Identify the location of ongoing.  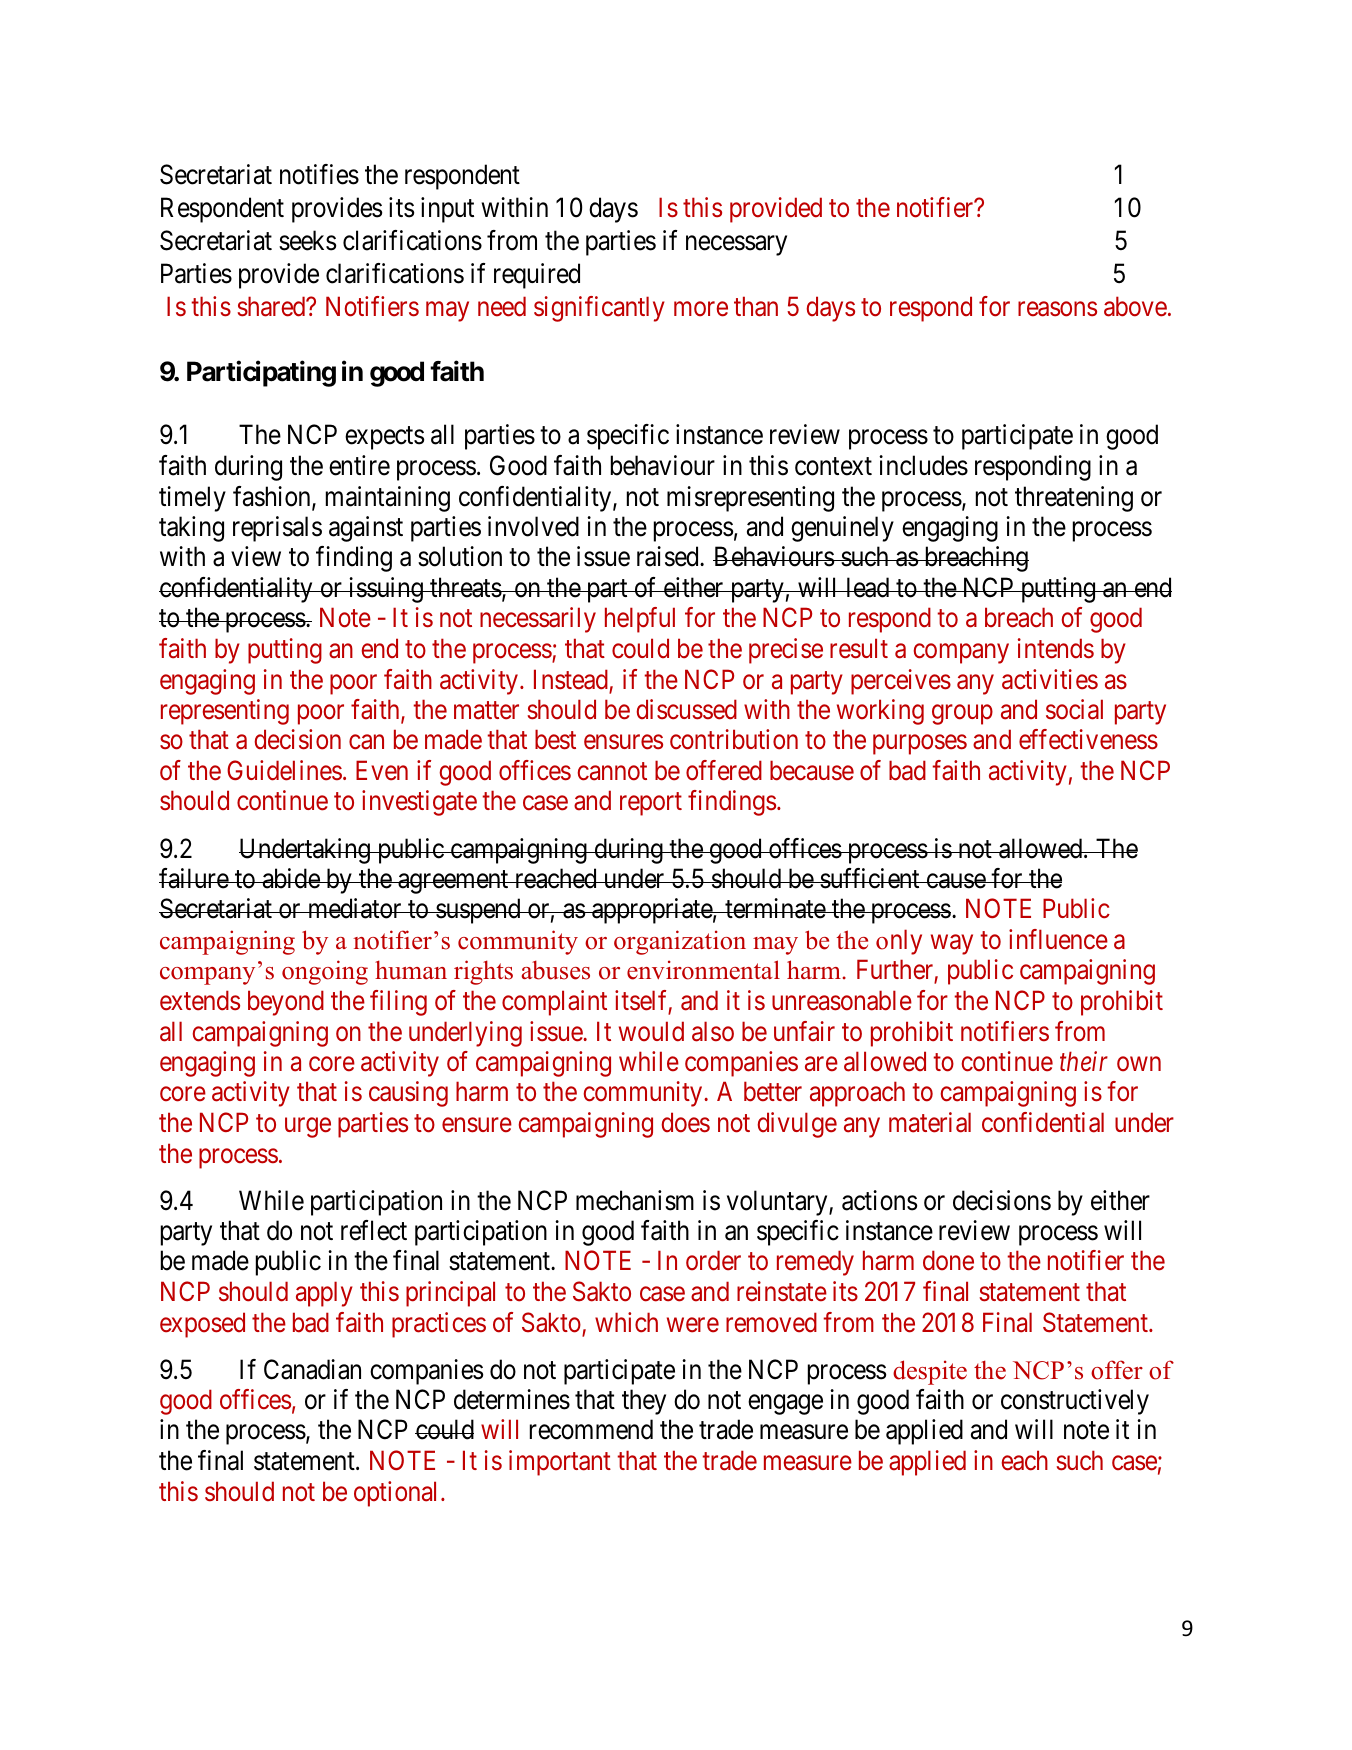
(325, 972).
